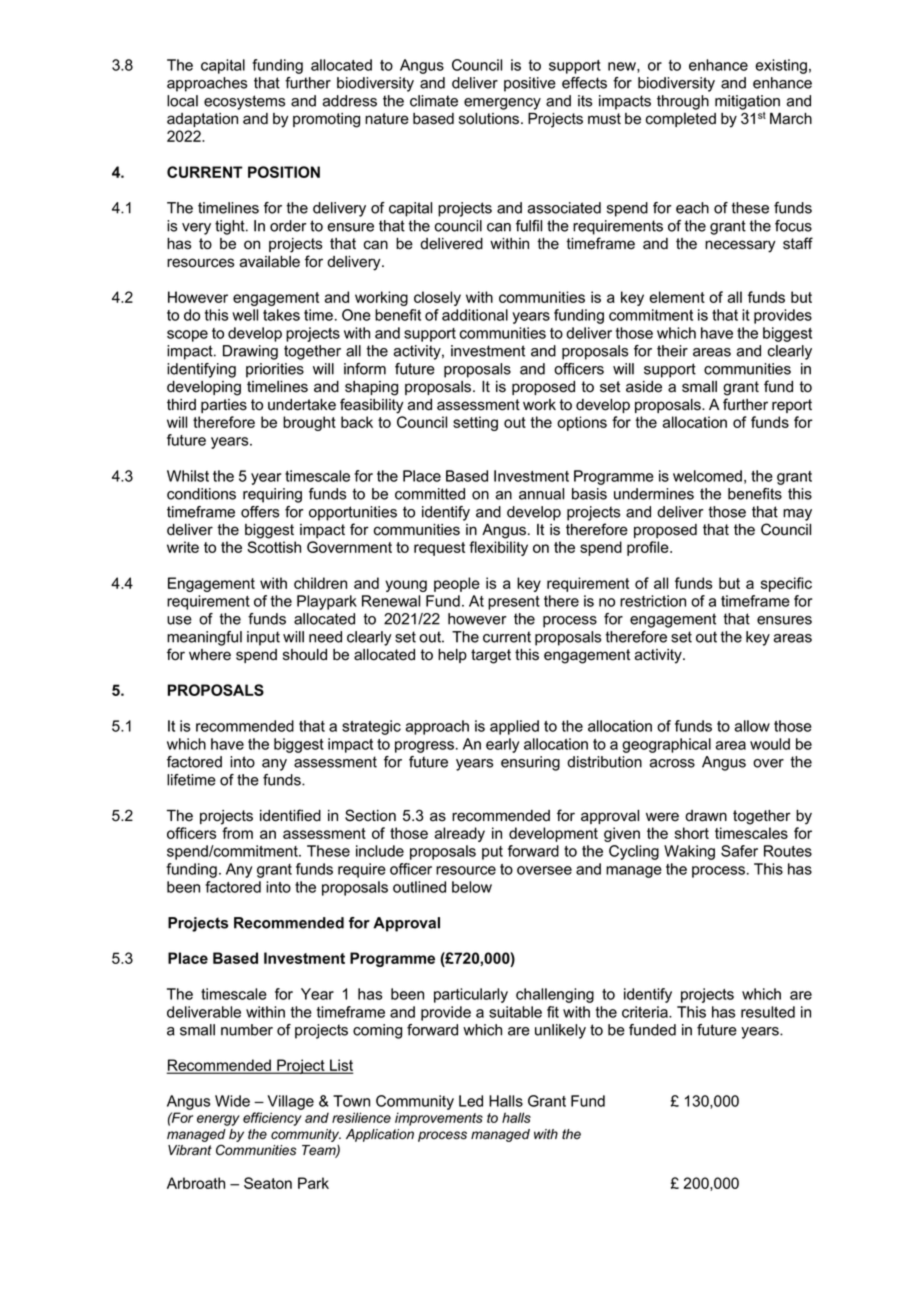 This screenshot has width=924, height=1308. What do you see at coordinates (739, 851) in the screenshot?
I see `Safer` at bounding box center [739, 851].
